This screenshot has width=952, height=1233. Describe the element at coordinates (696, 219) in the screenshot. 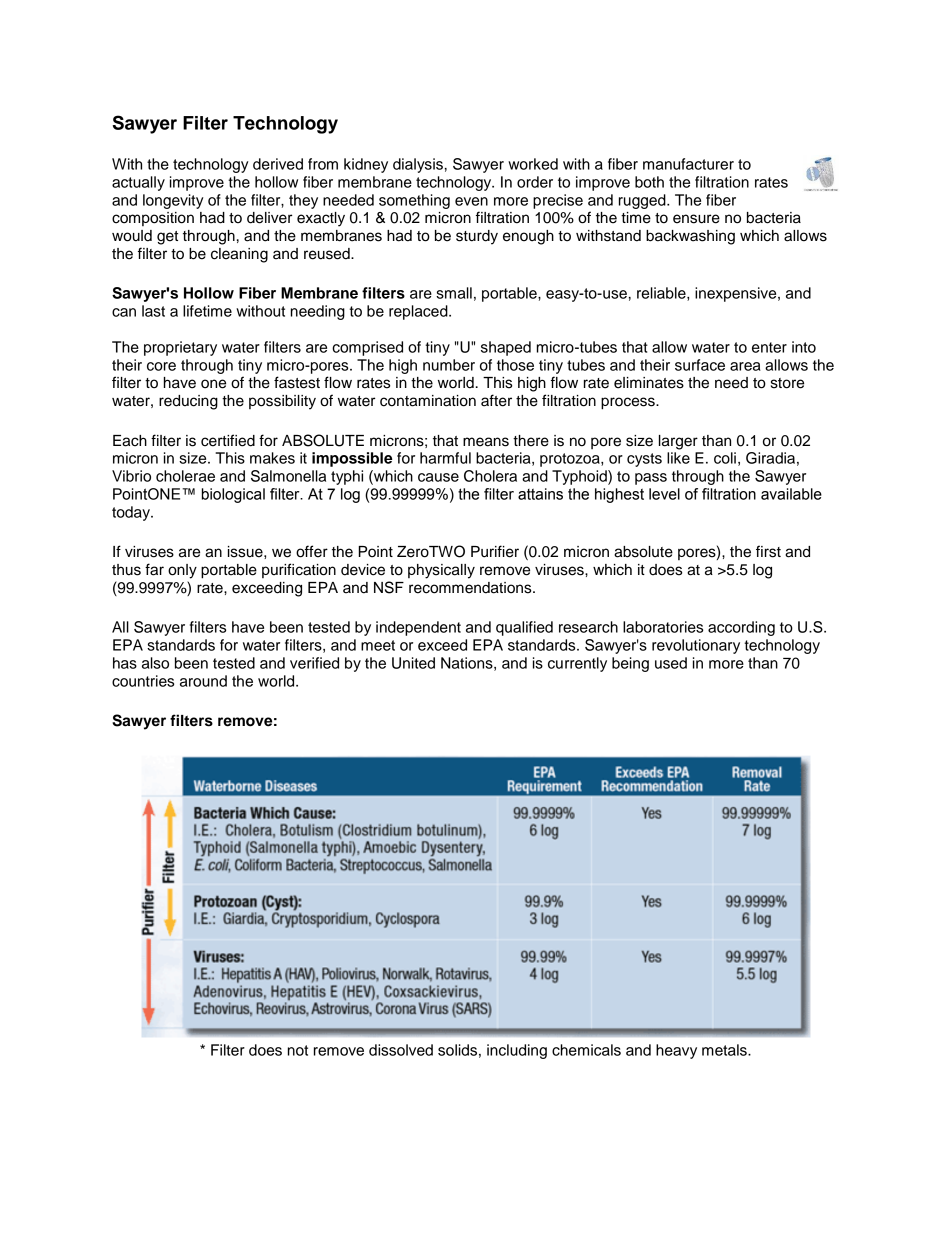

I see `ensure` at that location.
